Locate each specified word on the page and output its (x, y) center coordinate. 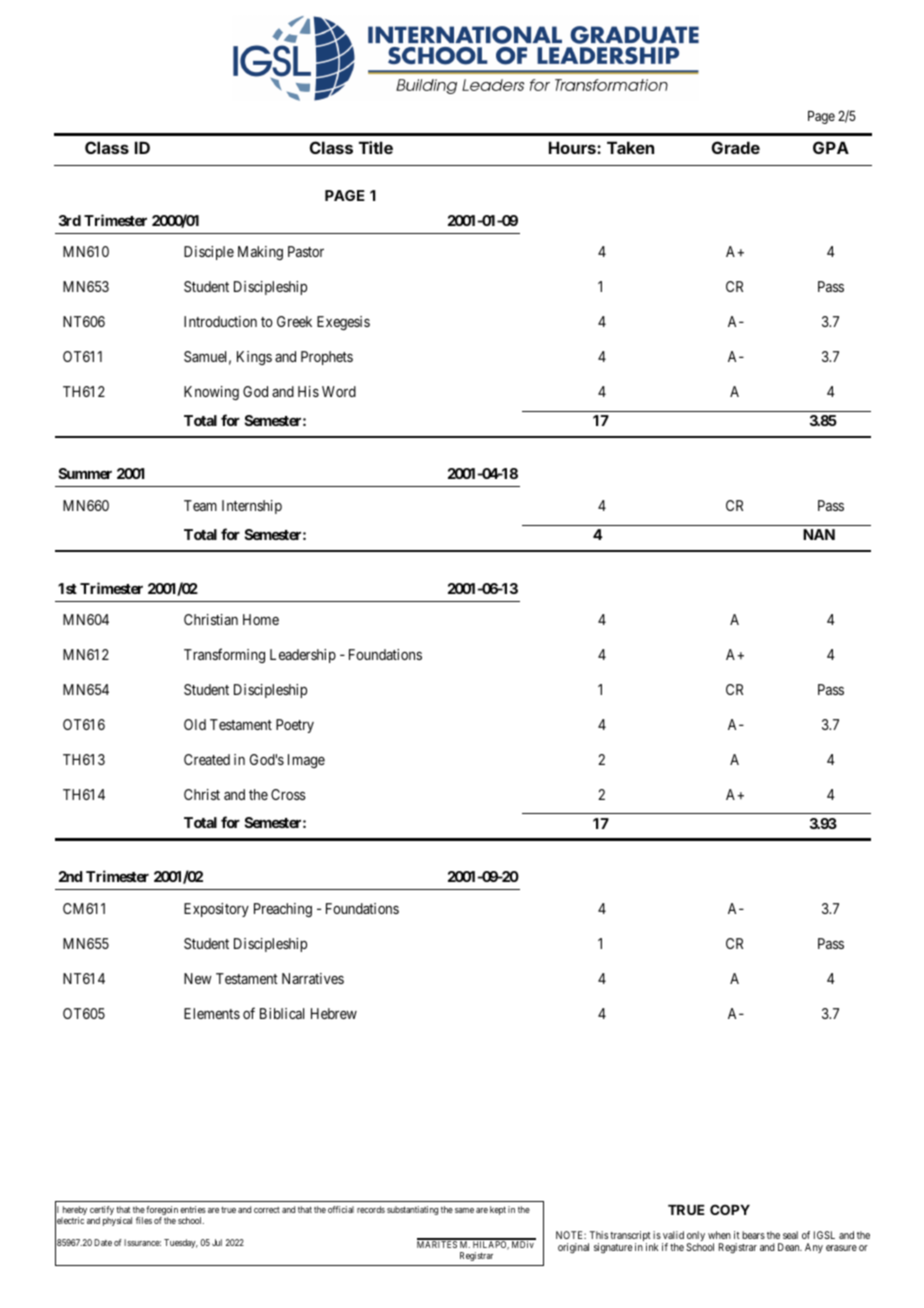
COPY (730, 1209)
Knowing (211, 393)
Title (376, 147)
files (144, 1220)
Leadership (303, 656)
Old (195, 724)
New (198, 978)
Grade (736, 147)
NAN (819, 534)
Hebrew (334, 1013)
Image (306, 761)
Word (339, 391)
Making (260, 253)
